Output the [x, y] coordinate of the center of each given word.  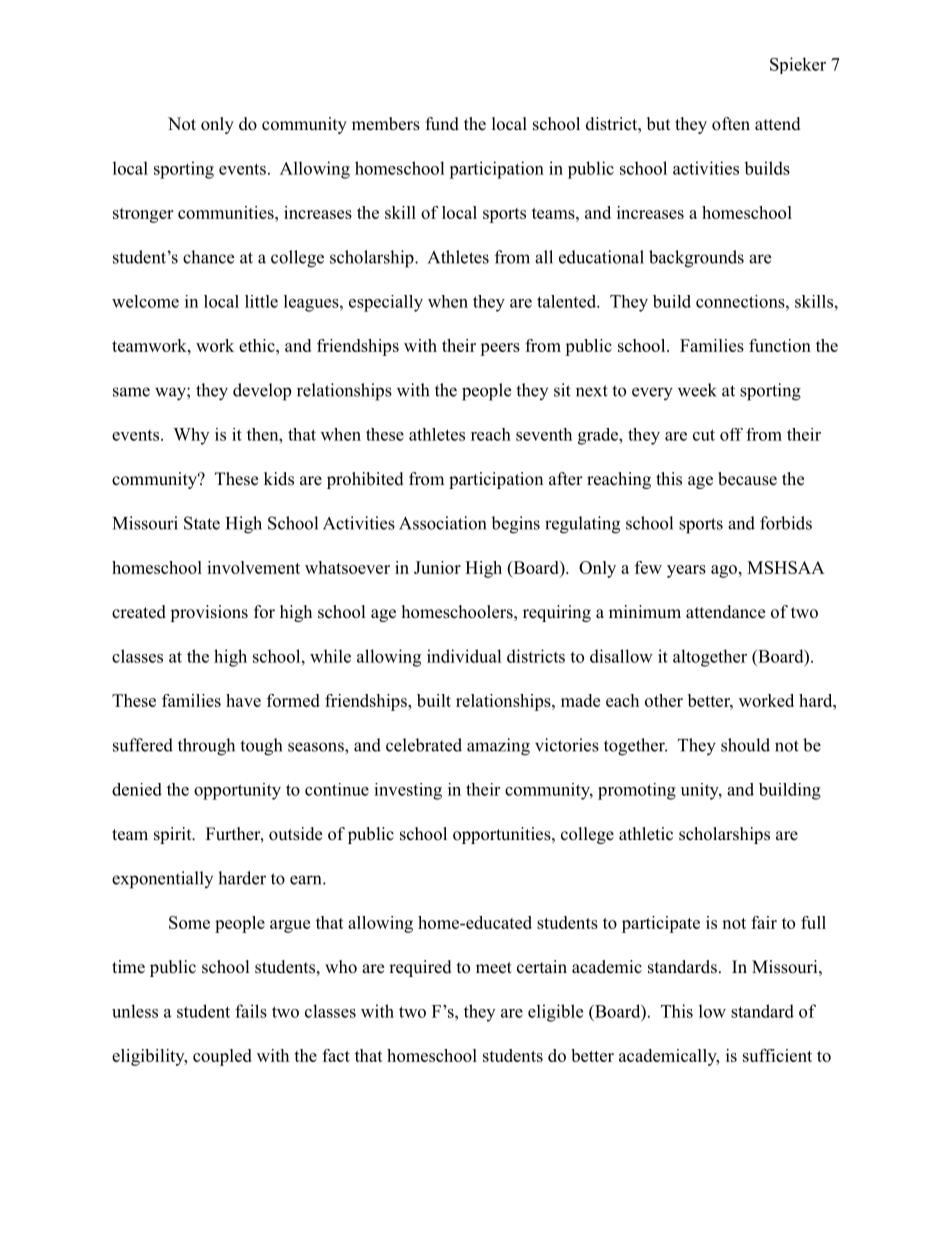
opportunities [502, 835]
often [731, 124]
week [697, 390]
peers [500, 349]
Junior [437, 567]
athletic [646, 834]
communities [227, 212]
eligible [555, 1013]
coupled [222, 1057]
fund [442, 124]
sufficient [777, 1055]
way [171, 394]
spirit [174, 835]
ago [724, 571]
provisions [209, 613]
